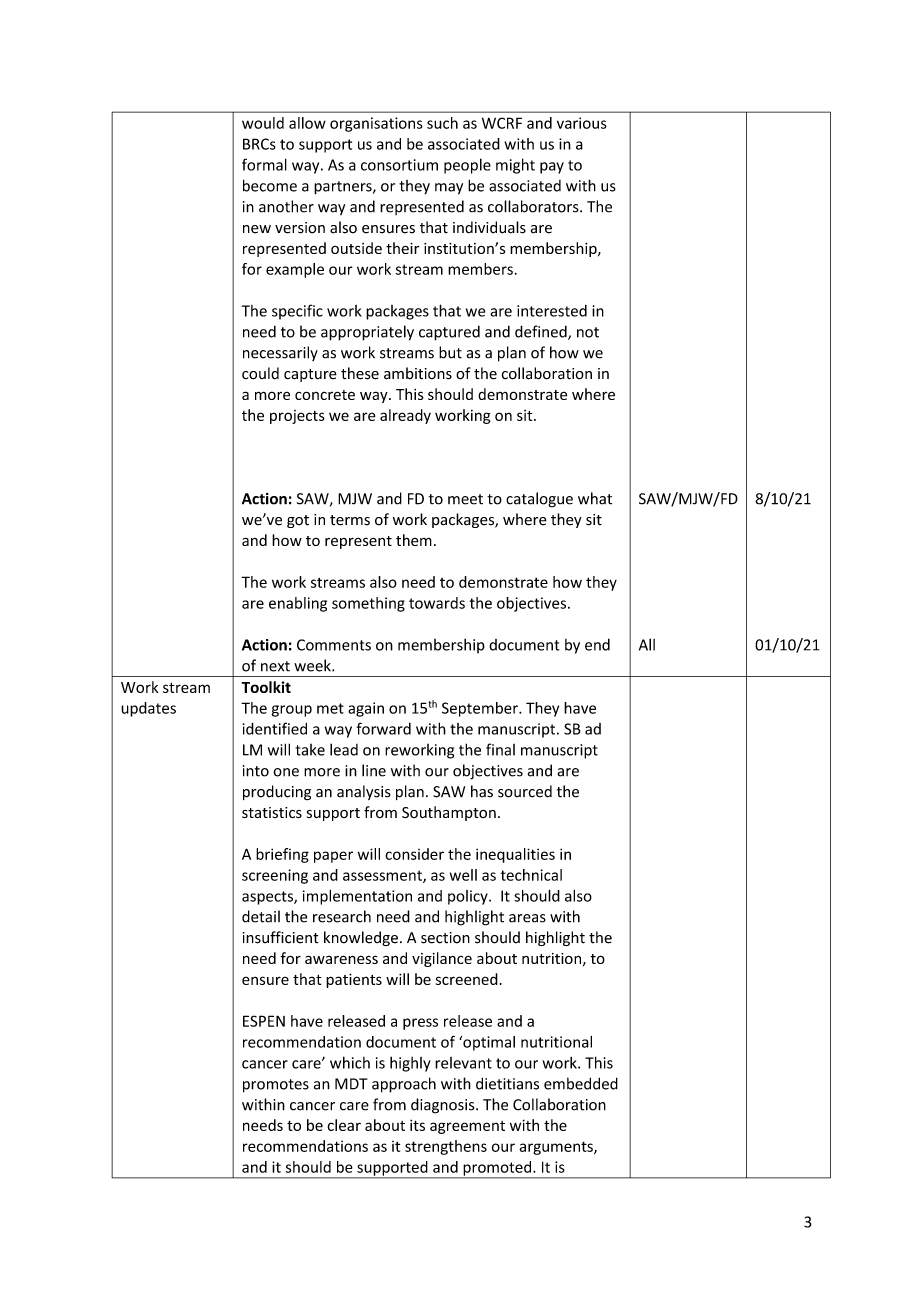 This screenshot has width=924, height=1308. Describe the element at coordinates (552, 168) in the screenshot. I see `pay` at that location.
